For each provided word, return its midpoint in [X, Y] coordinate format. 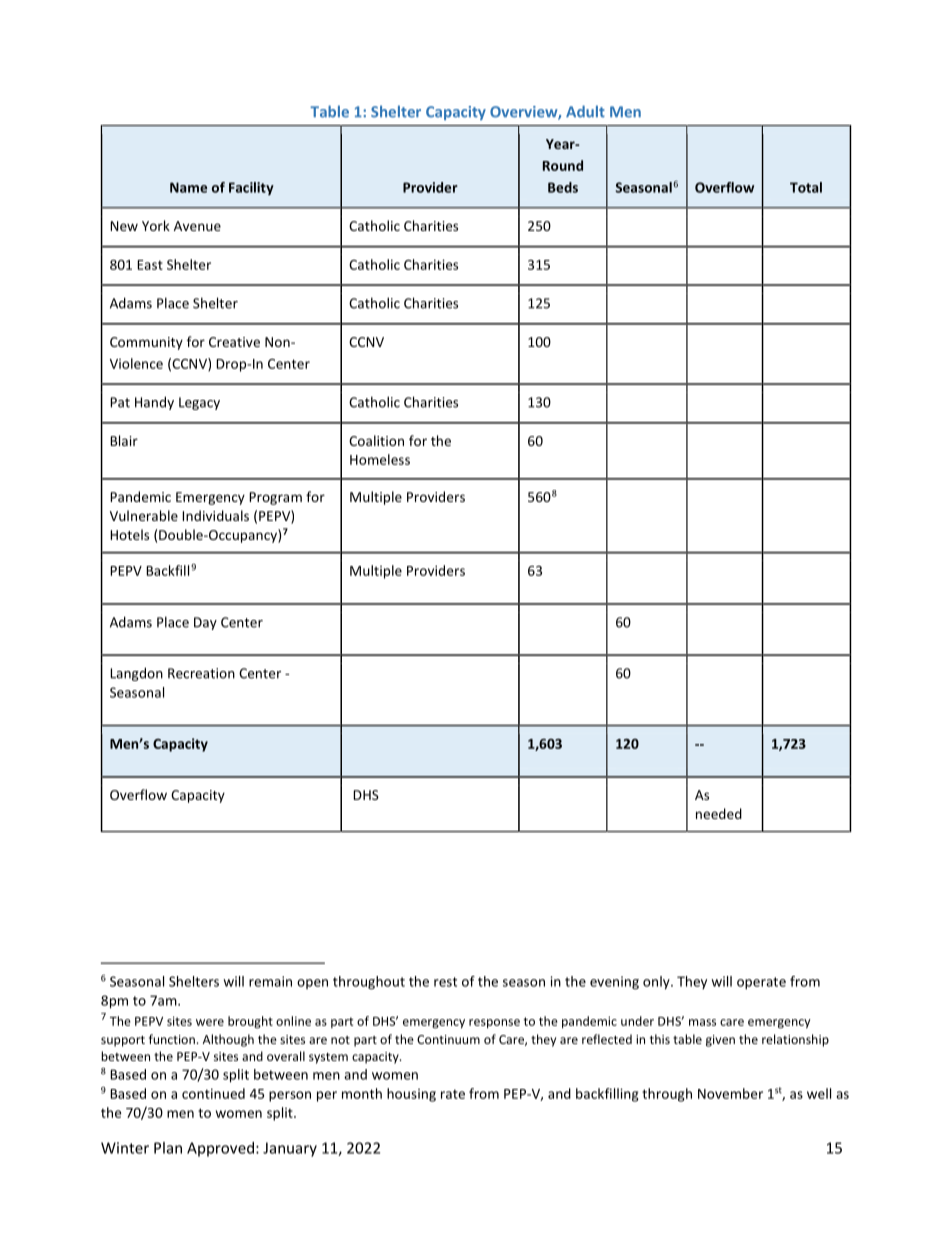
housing [411, 1095]
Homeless [380, 459]
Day [205, 623]
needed [719, 813]
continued [213, 1093]
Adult [585, 111]
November [730, 1093]
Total [806, 187]
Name [188, 187]
